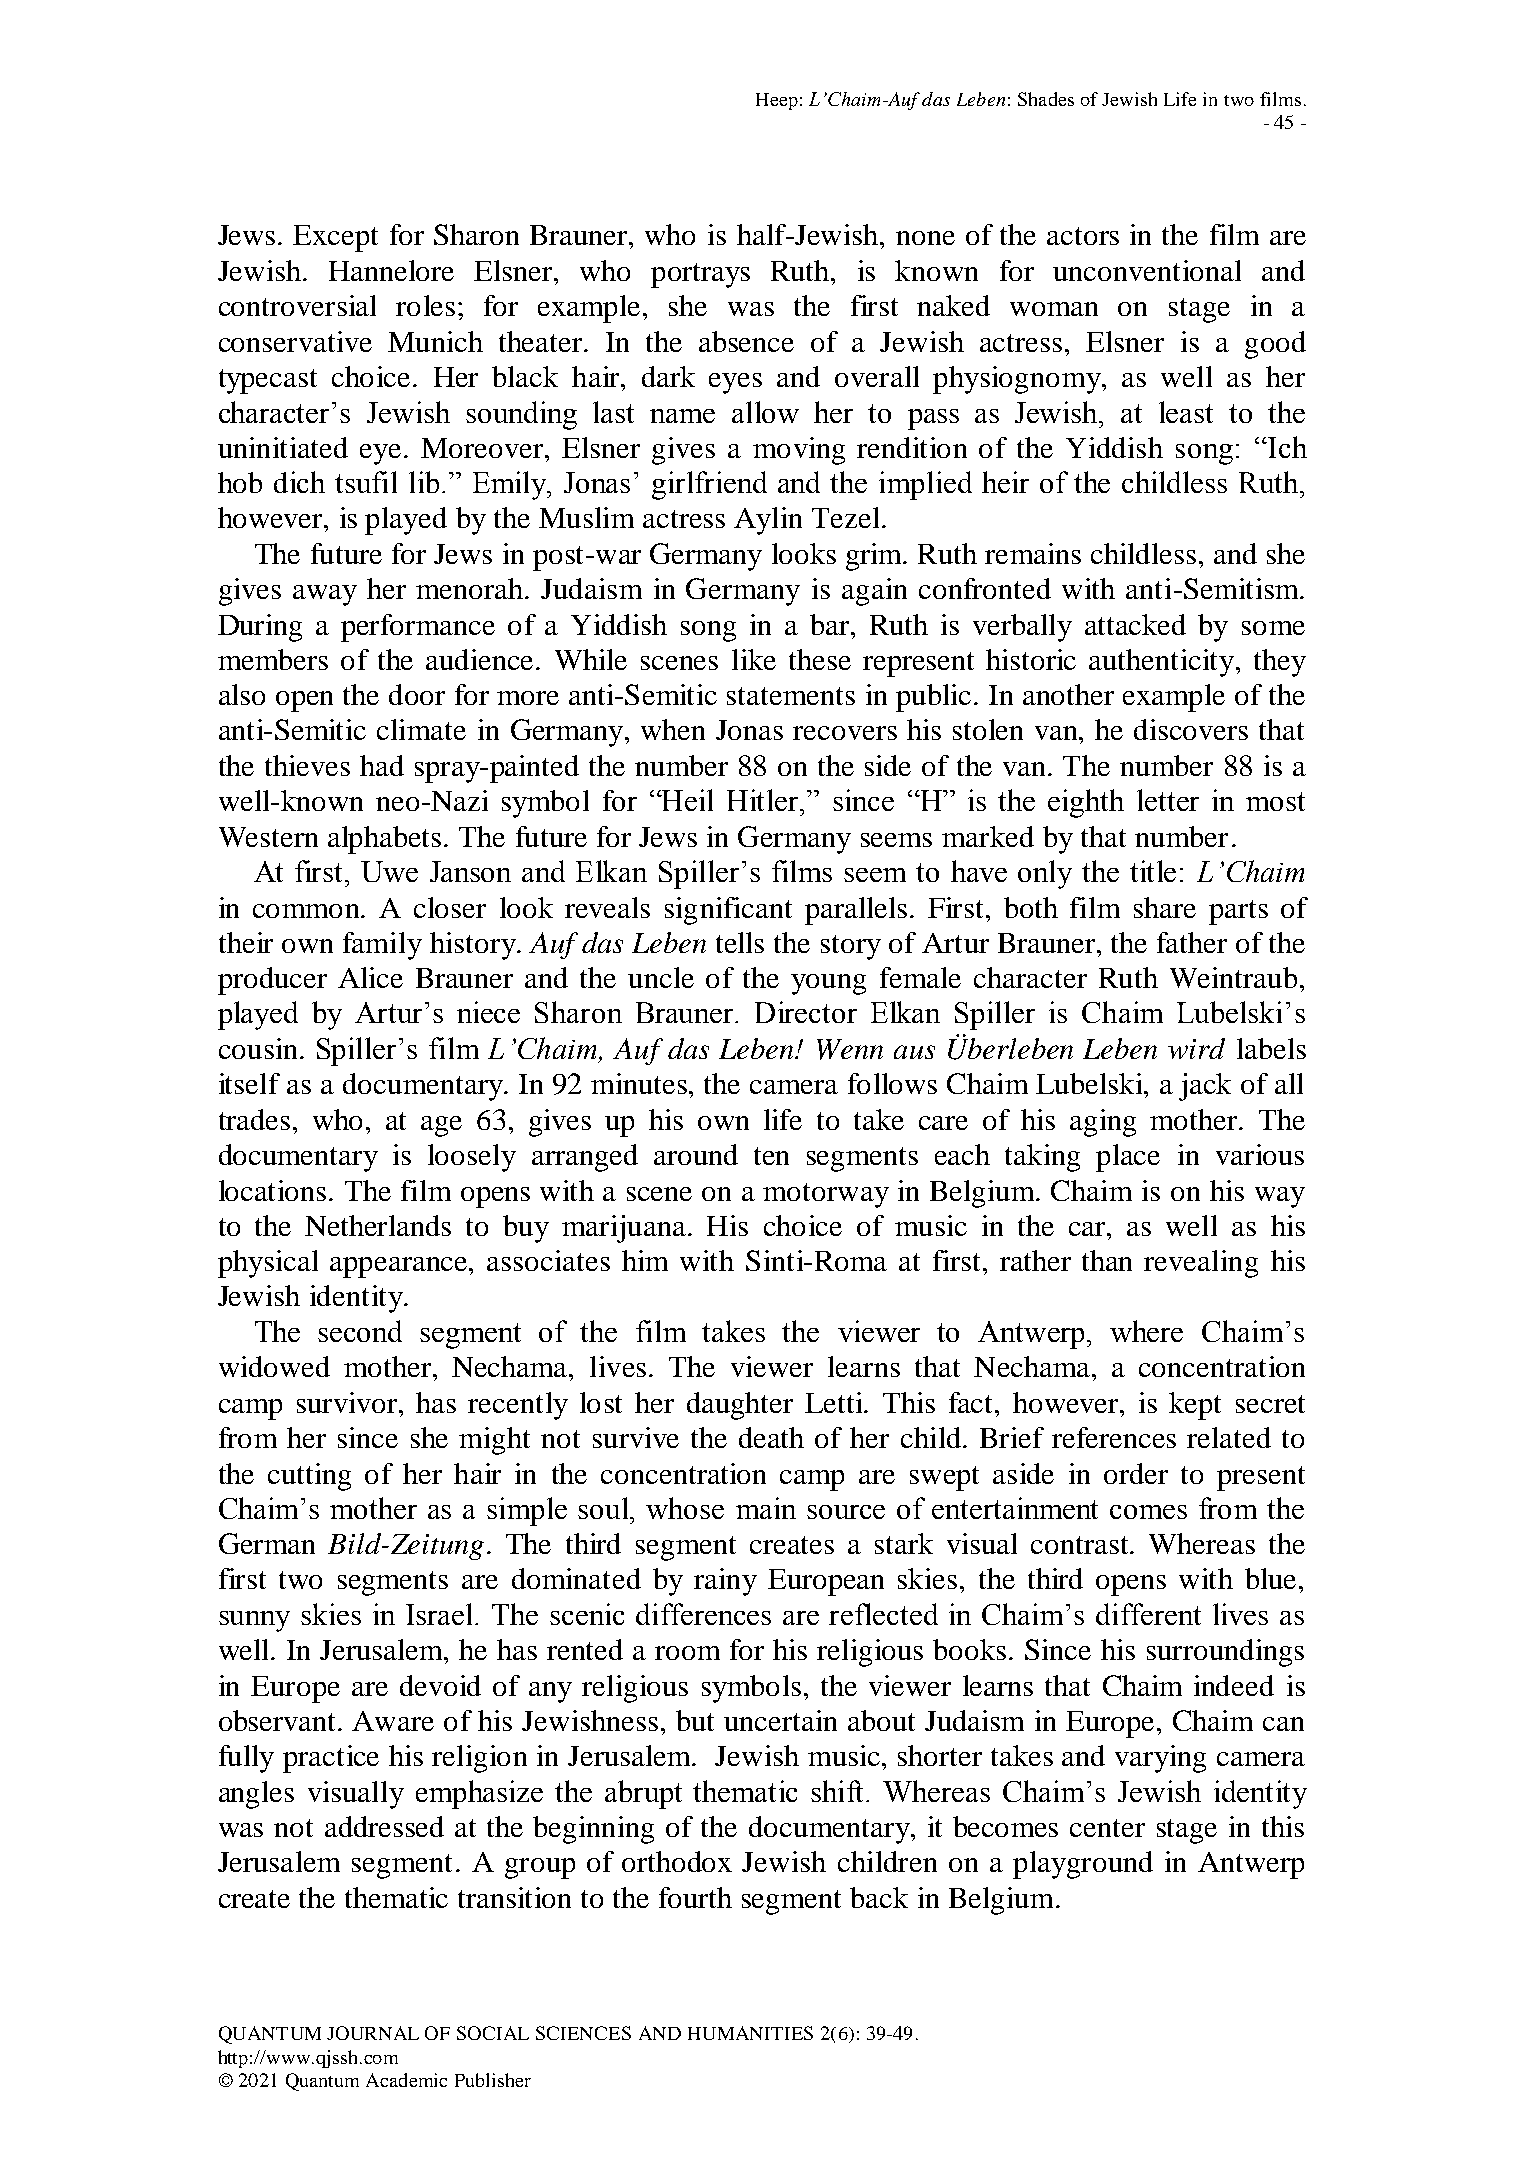  What do you see at coordinates (441, 1614) in the screenshot?
I see `Israel` at bounding box center [441, 1614].
